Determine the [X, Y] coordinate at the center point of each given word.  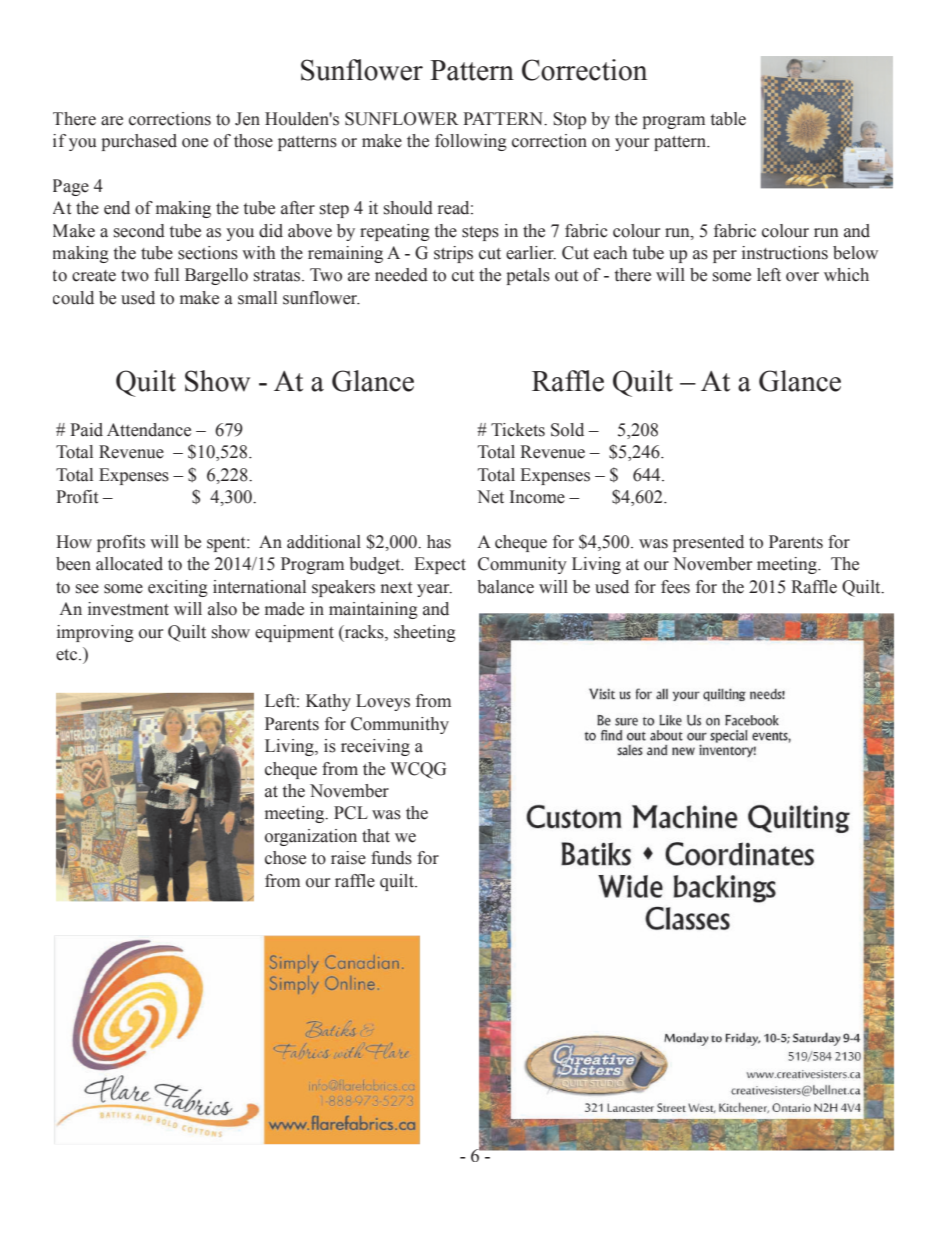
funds [391, 858]
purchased [139, 142]
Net [490, 497]
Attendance [149, 430]
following [471, 142]
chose [285, 858]
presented [708, 543]
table [728, 119]
